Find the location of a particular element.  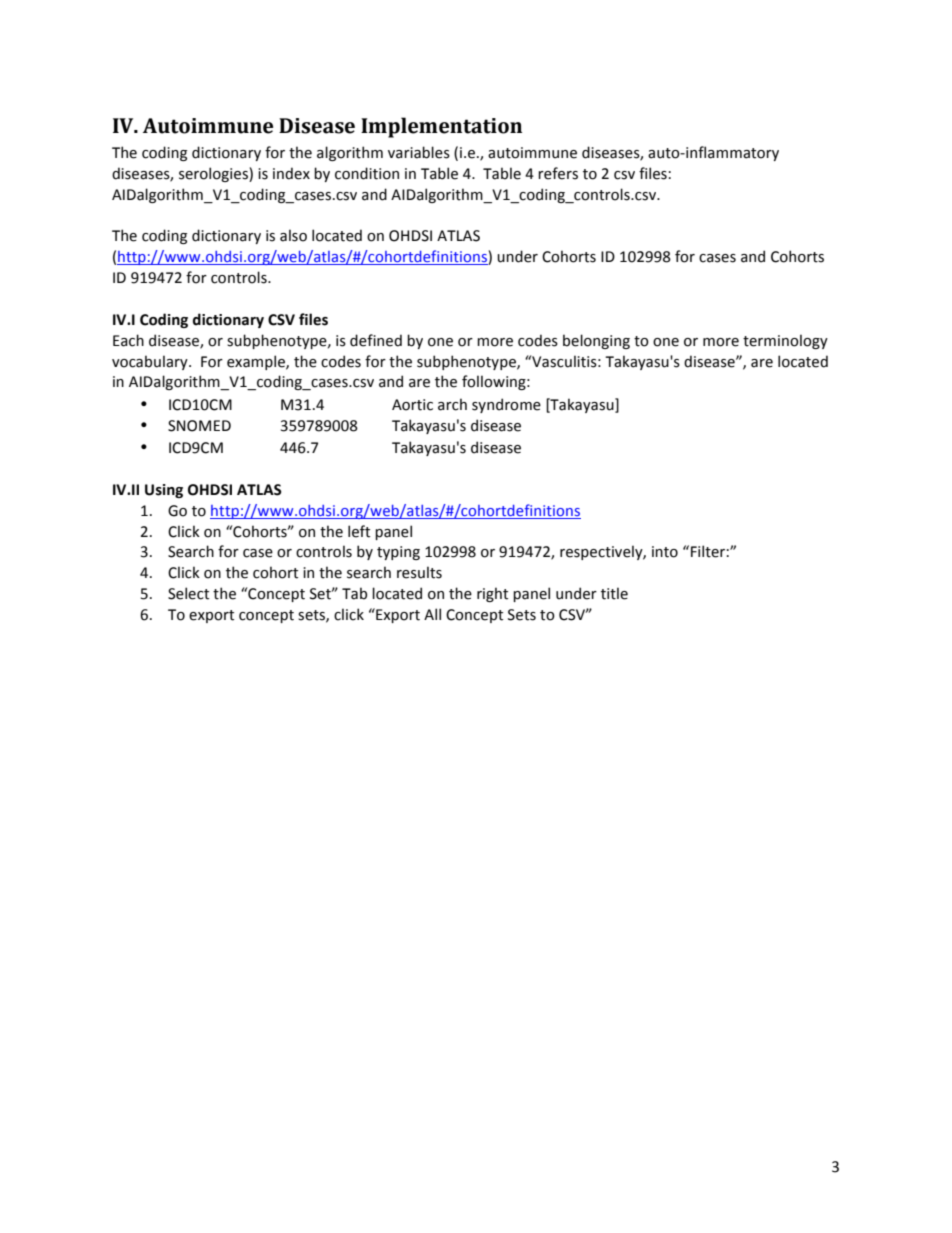

refers is located at coordinates (558, 173).
